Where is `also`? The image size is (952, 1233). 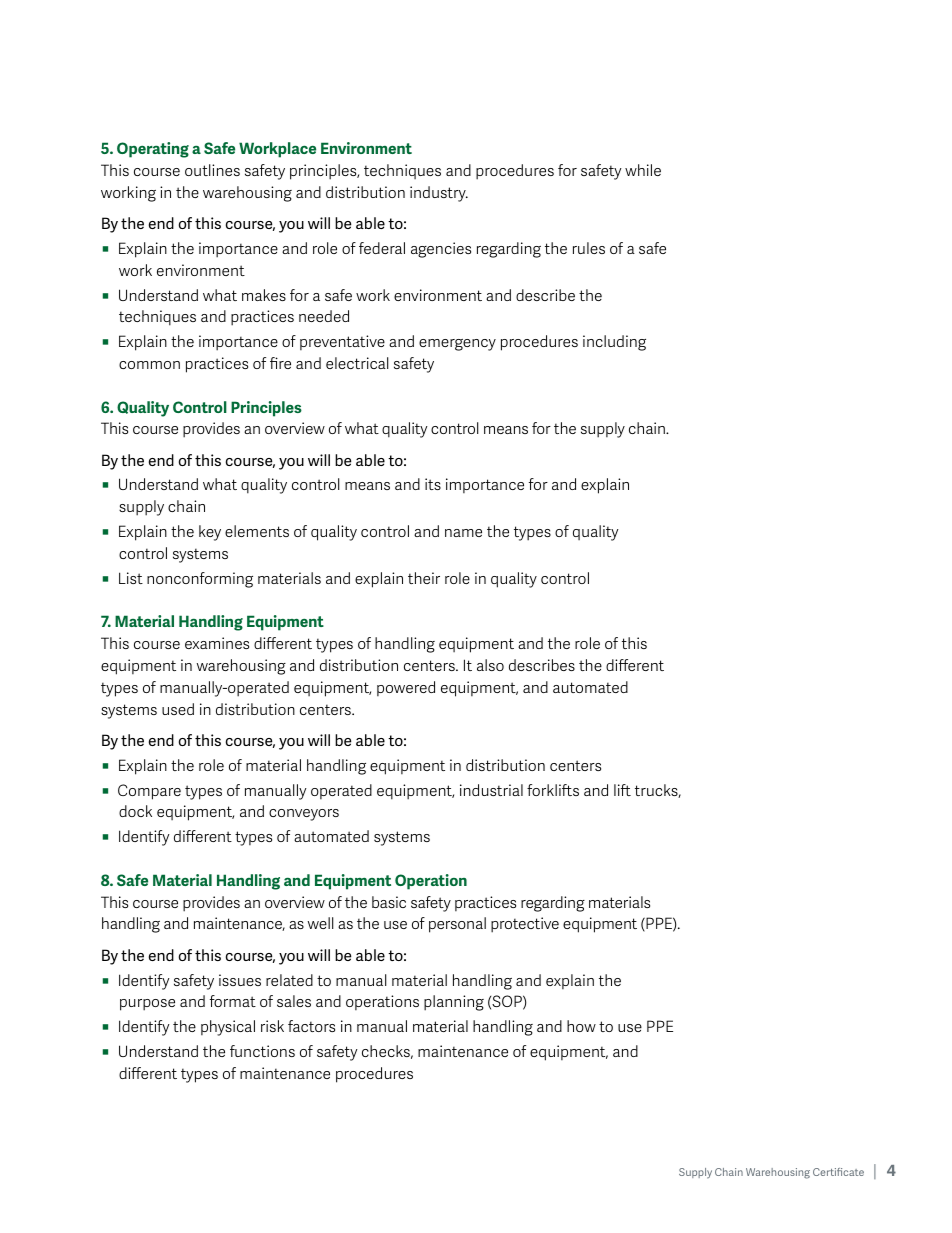
also is located at coordinates (490, 665).
